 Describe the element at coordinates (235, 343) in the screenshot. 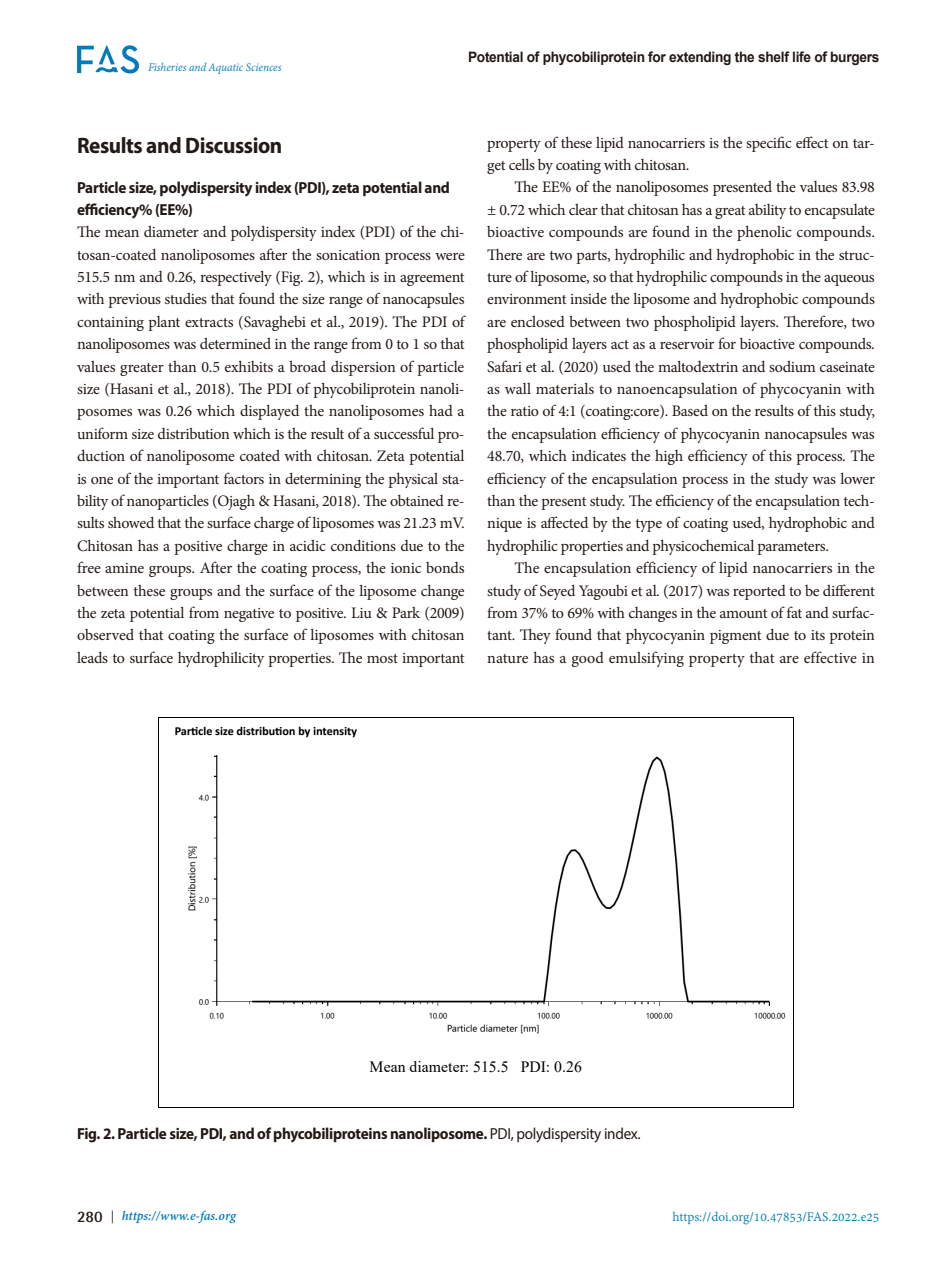

I see `determined` at that location.
